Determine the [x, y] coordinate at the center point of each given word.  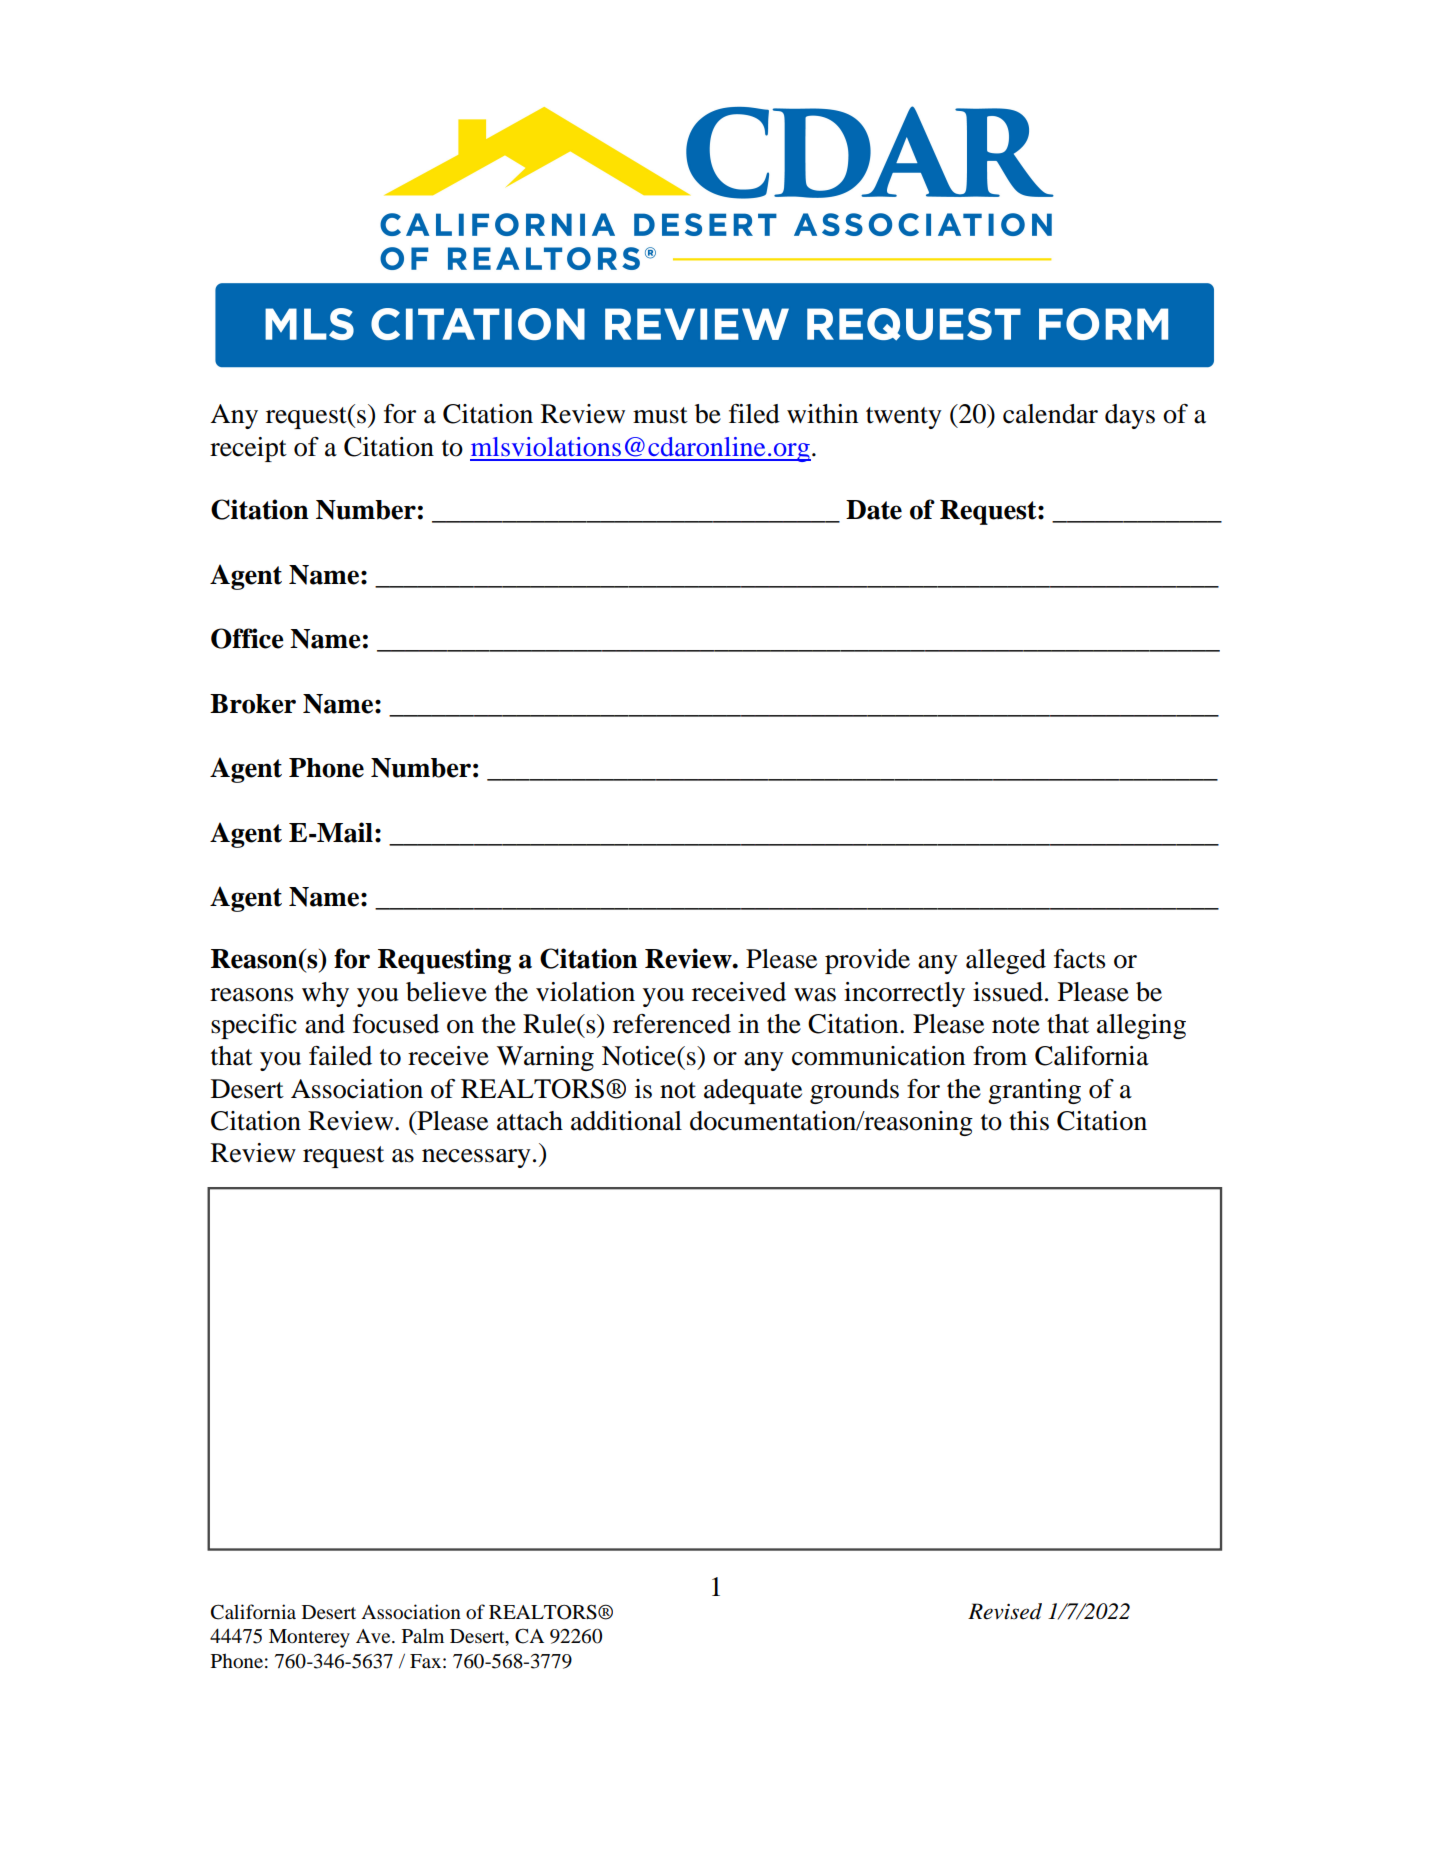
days [1130, 416]
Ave [374, 1636]
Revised [1005, 1611]
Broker [253, 704]
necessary [476, 1158]
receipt [248, 449]
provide [867, 961]
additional [626, 1121]
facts [1080, 959]
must [660, 415]
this [1029, 1121]
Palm [423, 1635]
